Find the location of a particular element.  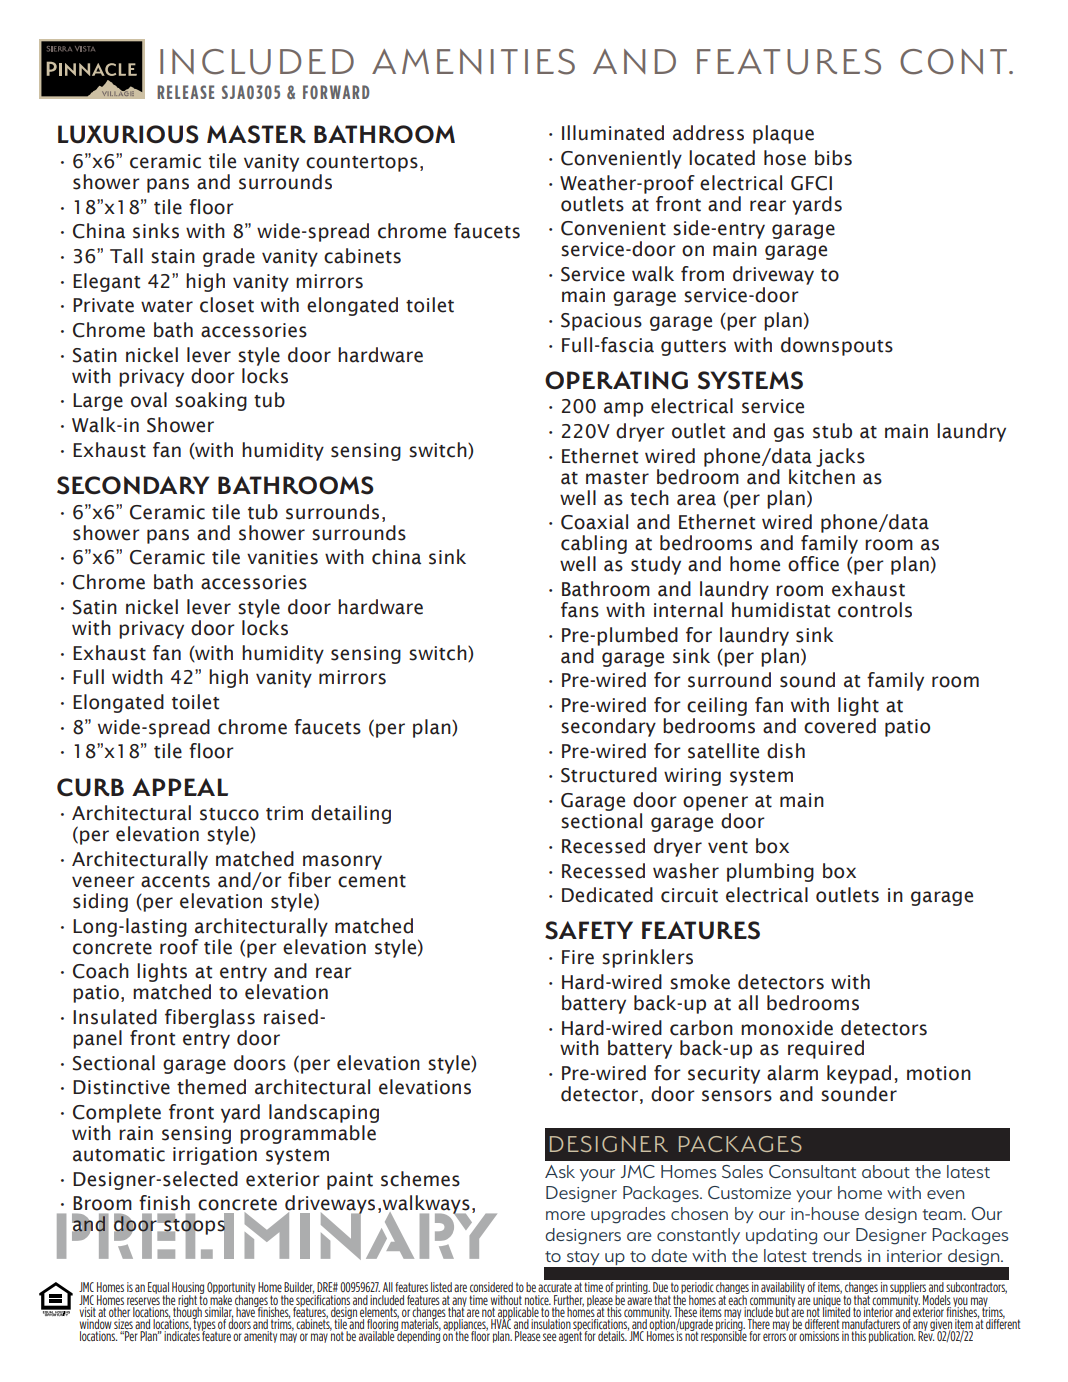

bibs is located at coordinates (833, 158).
